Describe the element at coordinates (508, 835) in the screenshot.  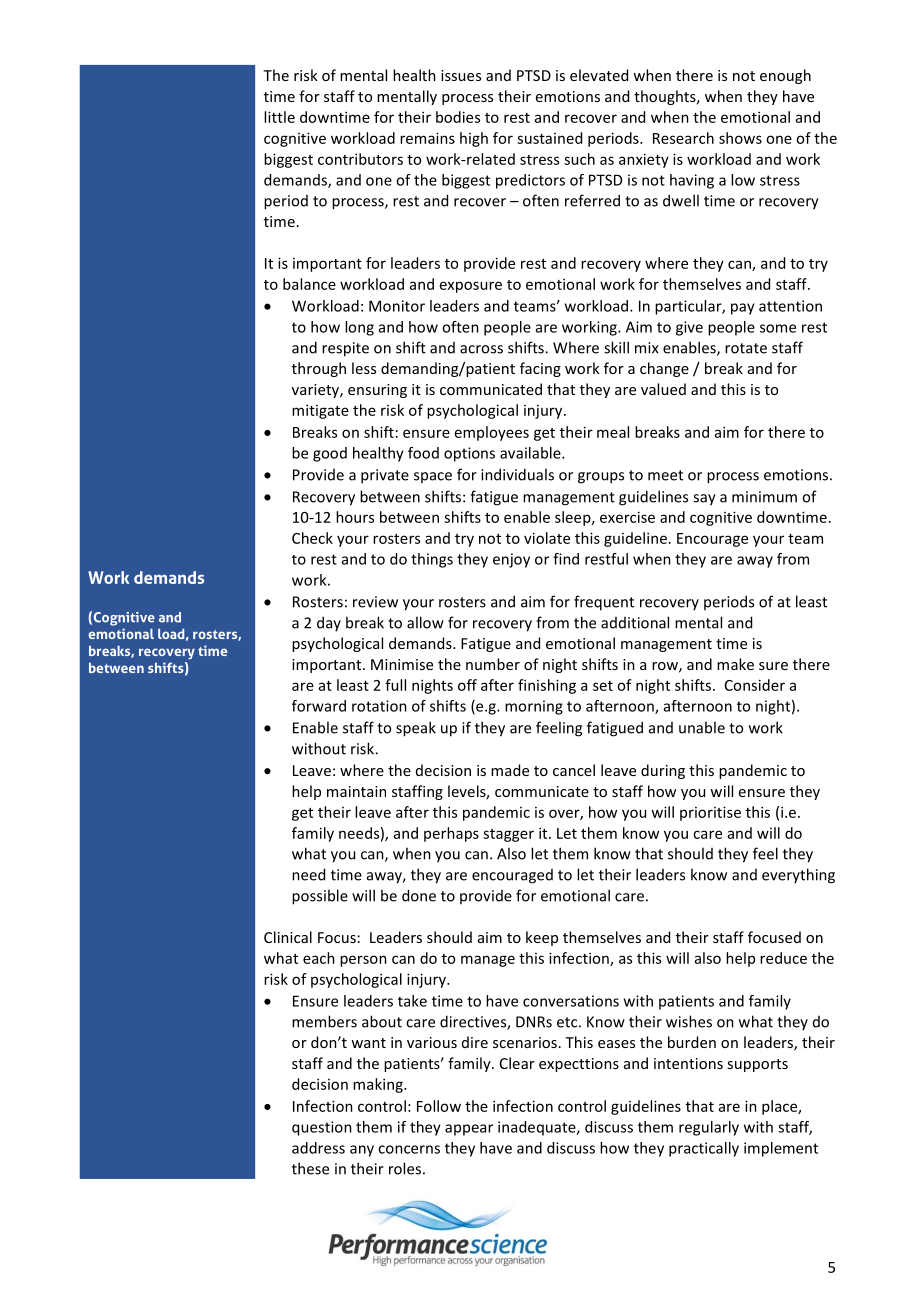
I see `stagger` at that location.
